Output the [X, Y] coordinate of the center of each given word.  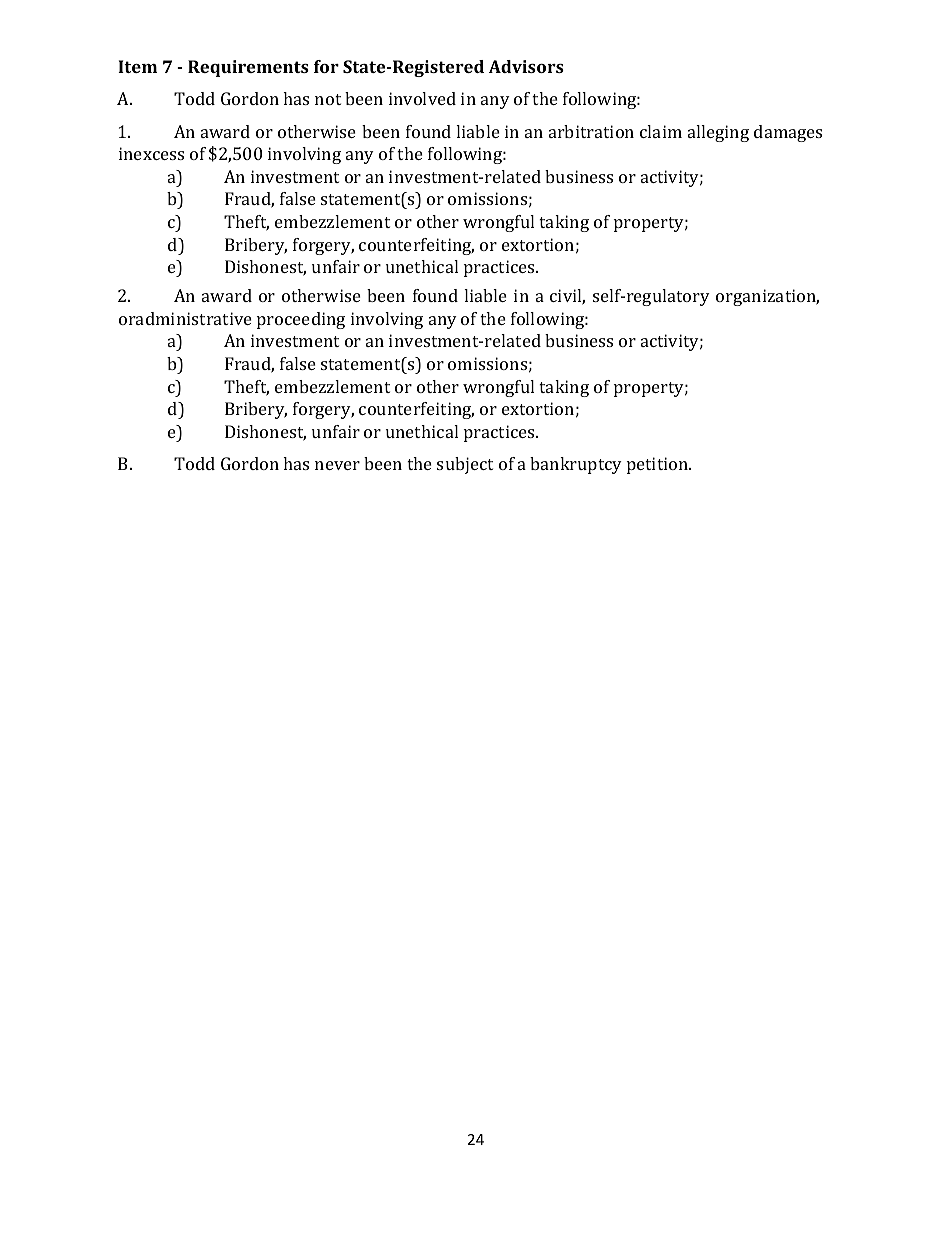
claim [661, 131]
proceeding [301, 320]
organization [767, 297]
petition [659, 465]
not [328, 99]
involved [422, 98]
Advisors [526, 66]
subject [465, 465]
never [337, 465]
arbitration [591, 131]
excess [159, 155]
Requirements [248, 68]
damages [788, 133]
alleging [718, 133]
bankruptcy [576, 465]
